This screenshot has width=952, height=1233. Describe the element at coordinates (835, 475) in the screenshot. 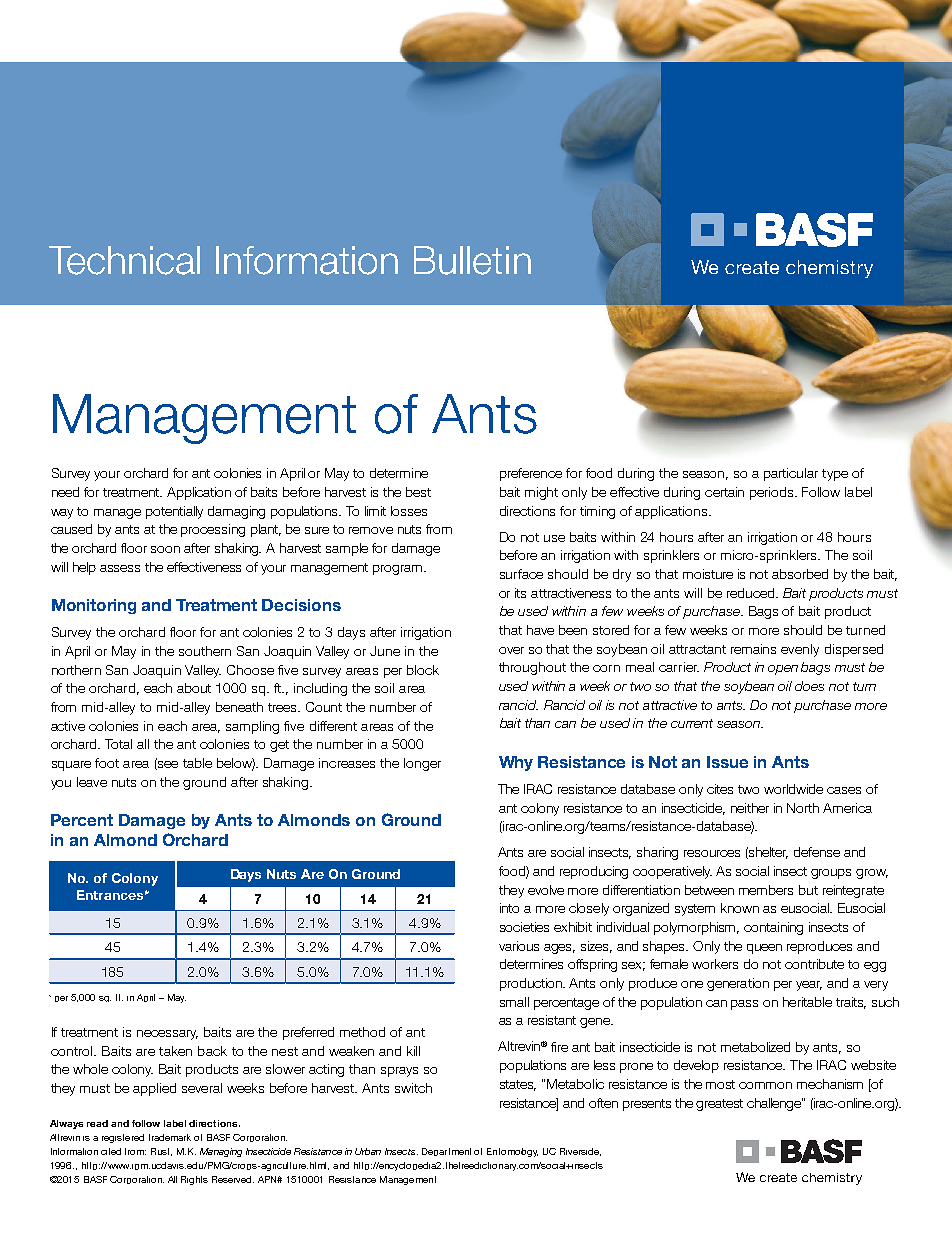

I see `type` at that location.
